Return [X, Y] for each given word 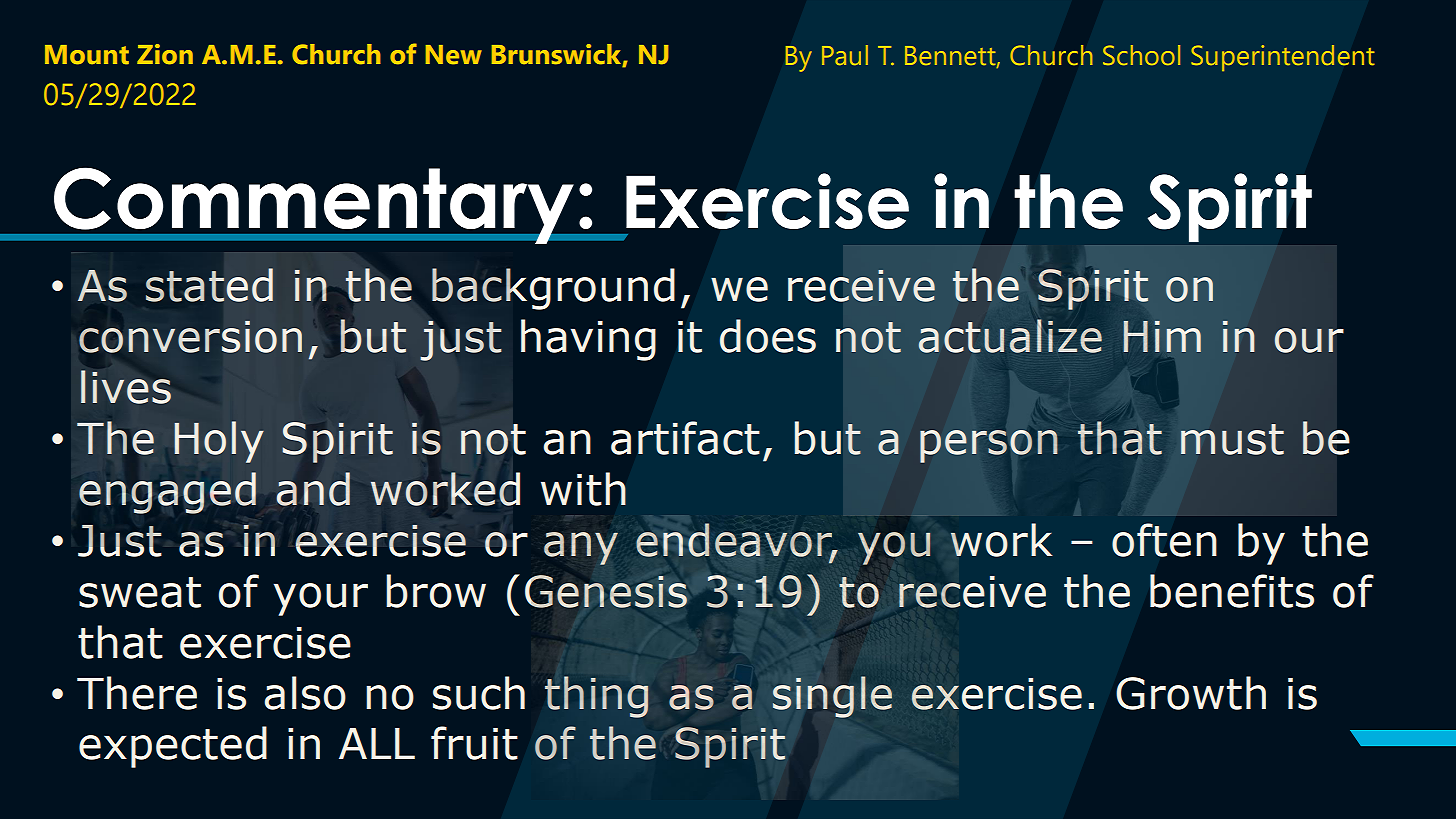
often [1164, 540]
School [1141, 55]
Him [1162, 336]
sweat [140, 592]
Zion [165, 54]
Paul [845, 55]
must [1232, 439]
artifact [685, 438]
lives [126, 387]
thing [596, 697]
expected [173, 747]
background [553, 289]
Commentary [314, 205]
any [581, 548]
